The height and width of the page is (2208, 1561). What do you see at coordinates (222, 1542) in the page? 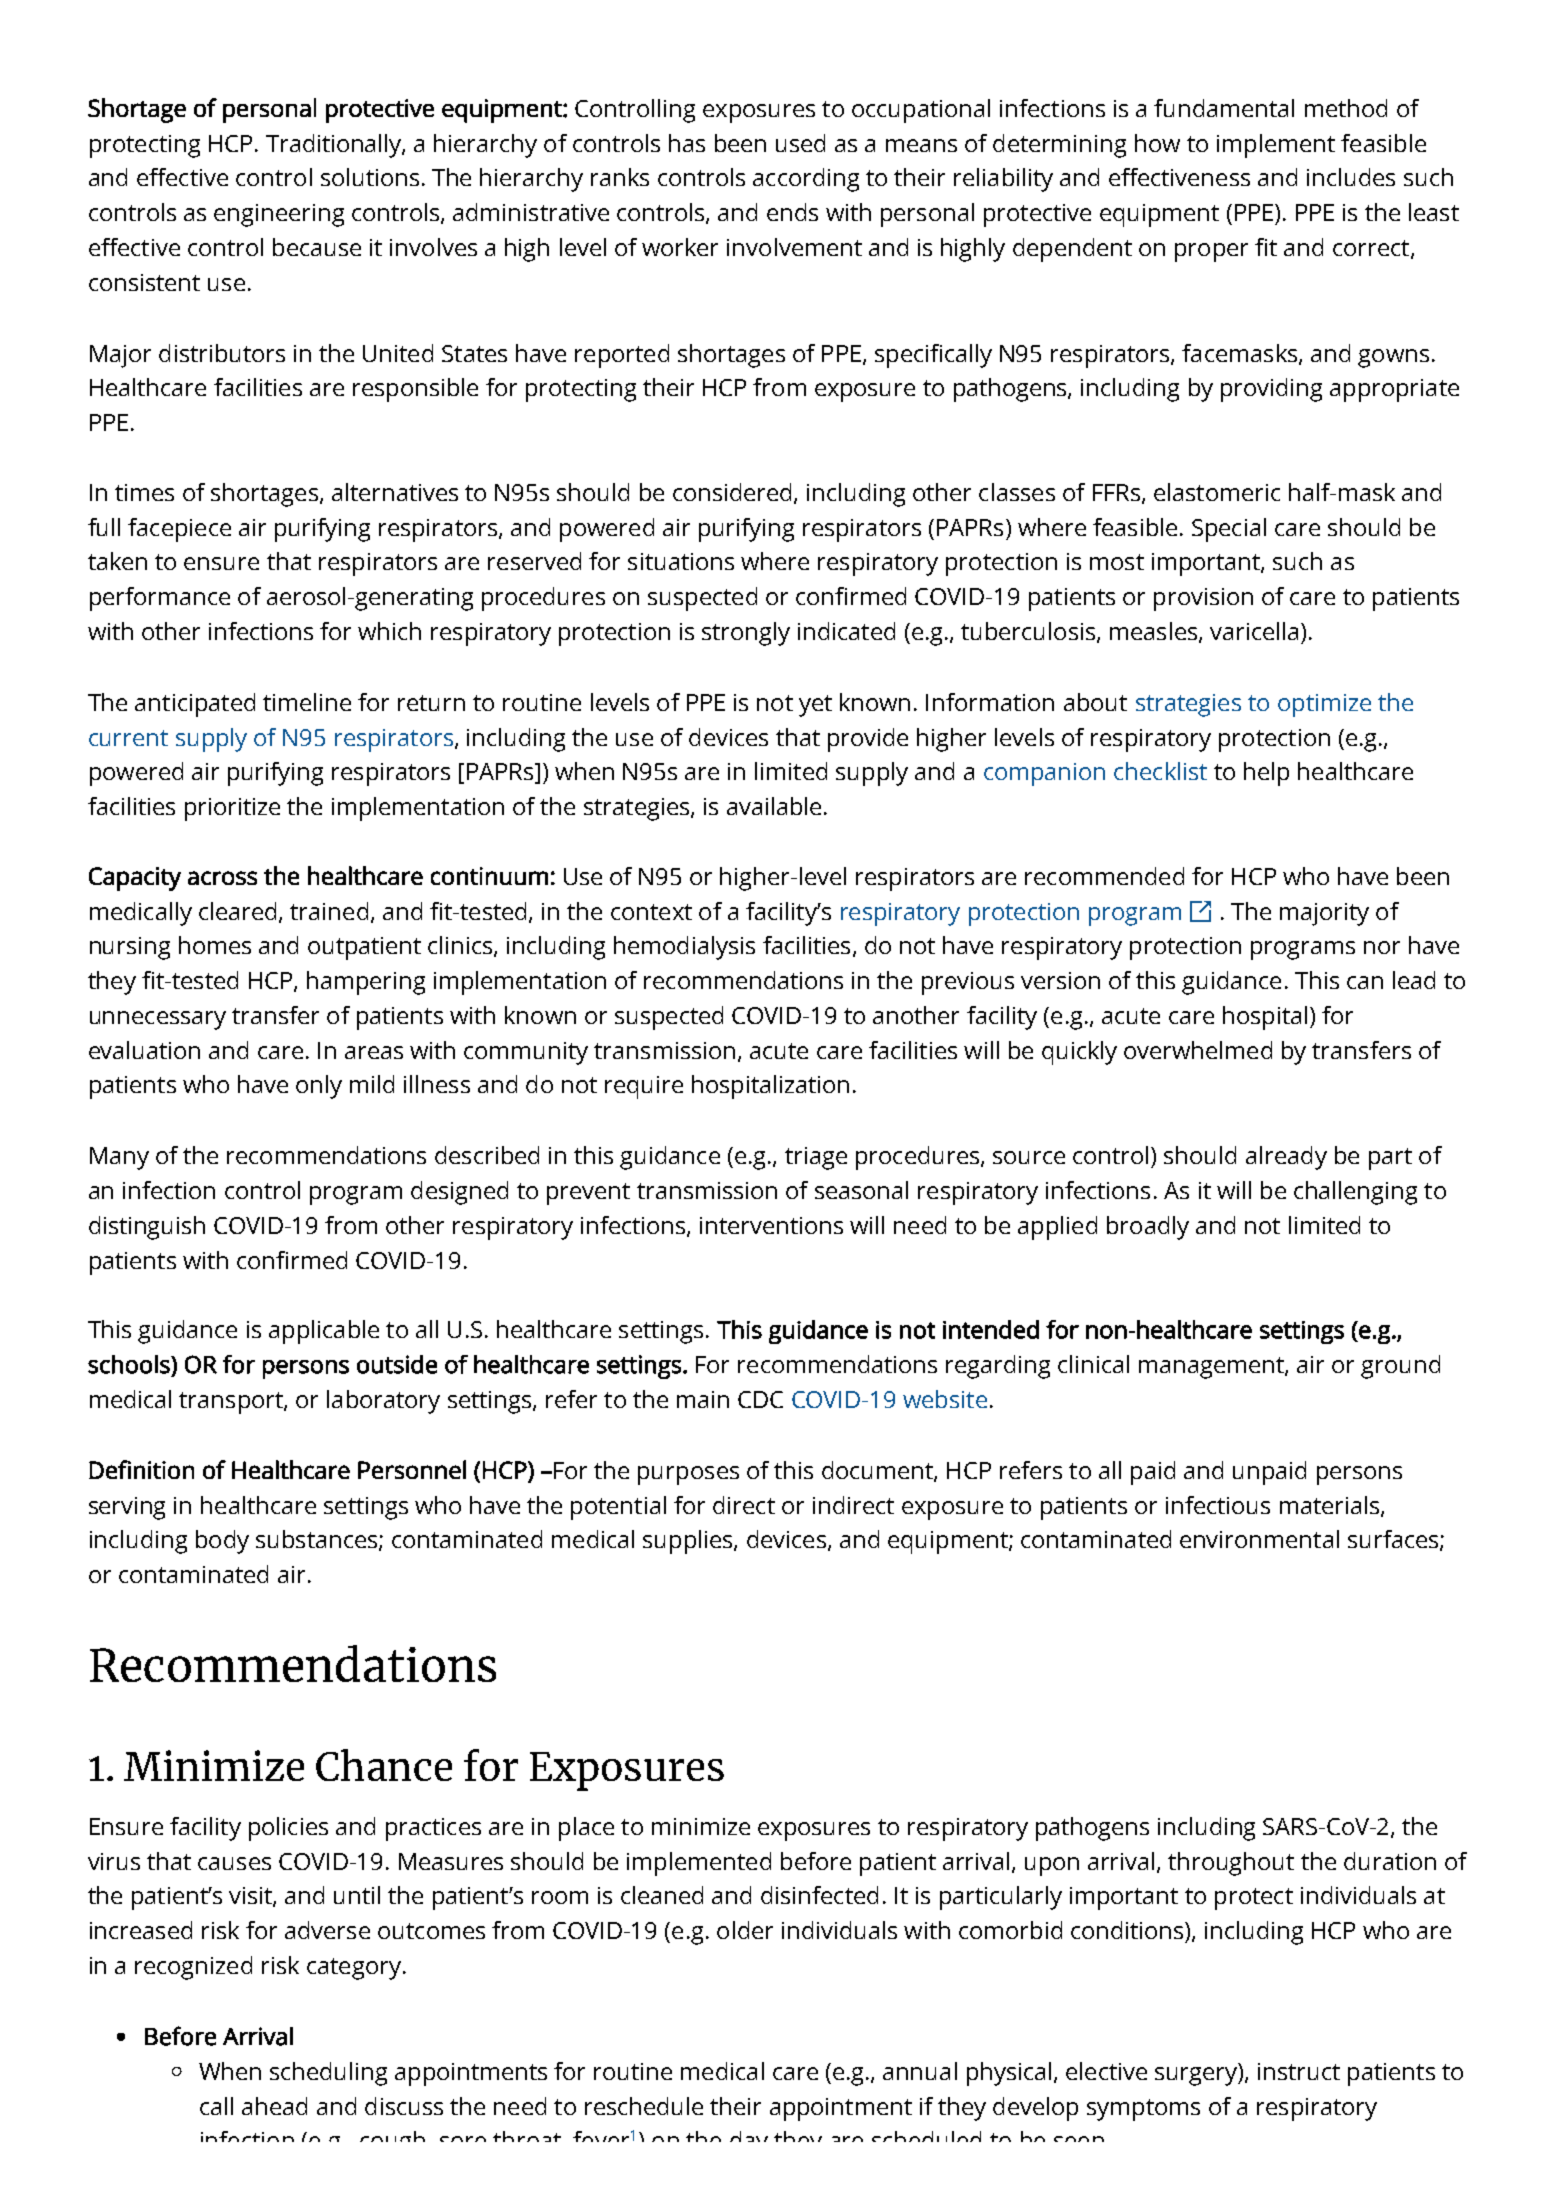
I see `body` at bounding box center [222, 1542].
